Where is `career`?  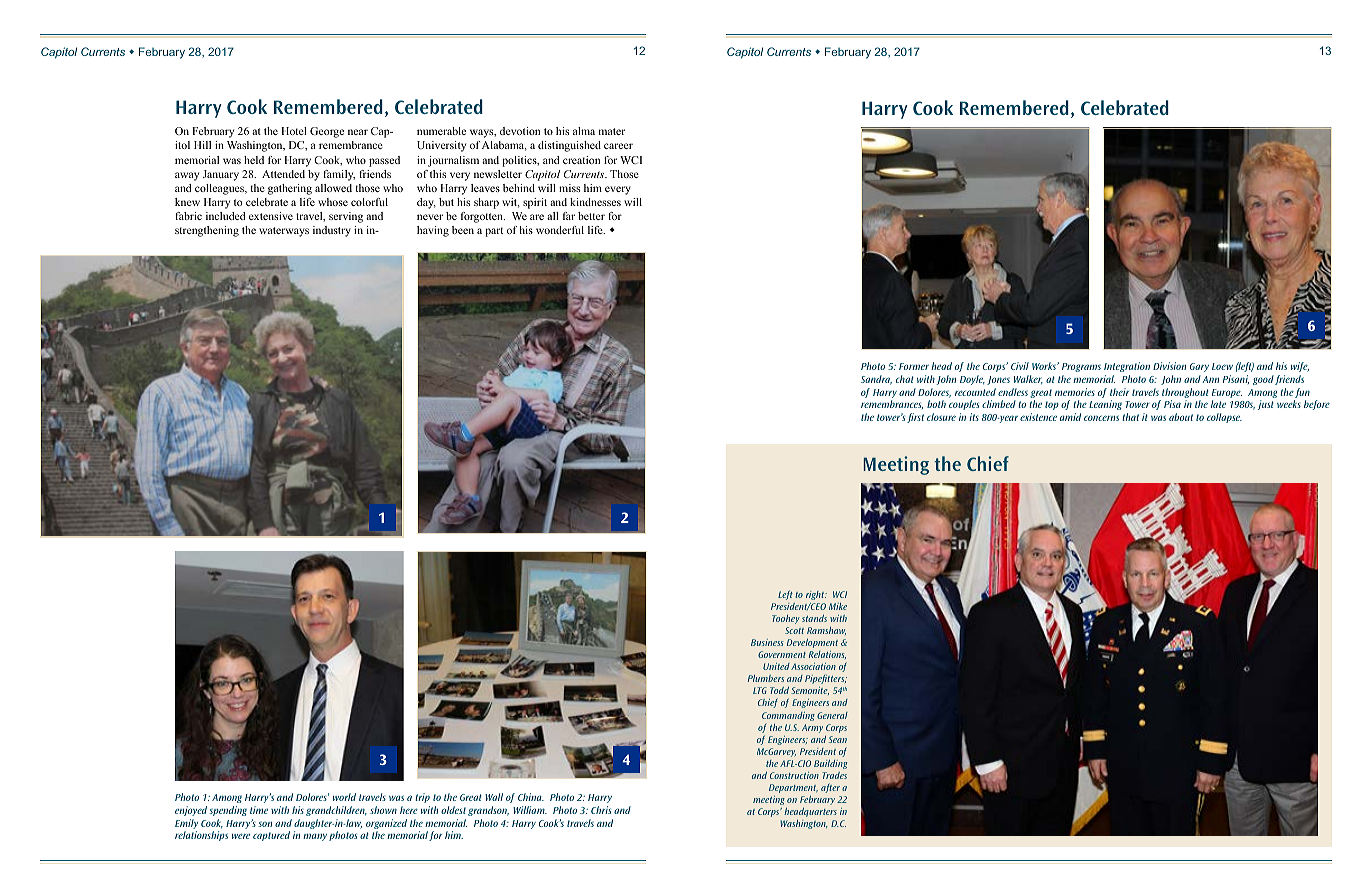 career is located at coordinates (618, 146).
